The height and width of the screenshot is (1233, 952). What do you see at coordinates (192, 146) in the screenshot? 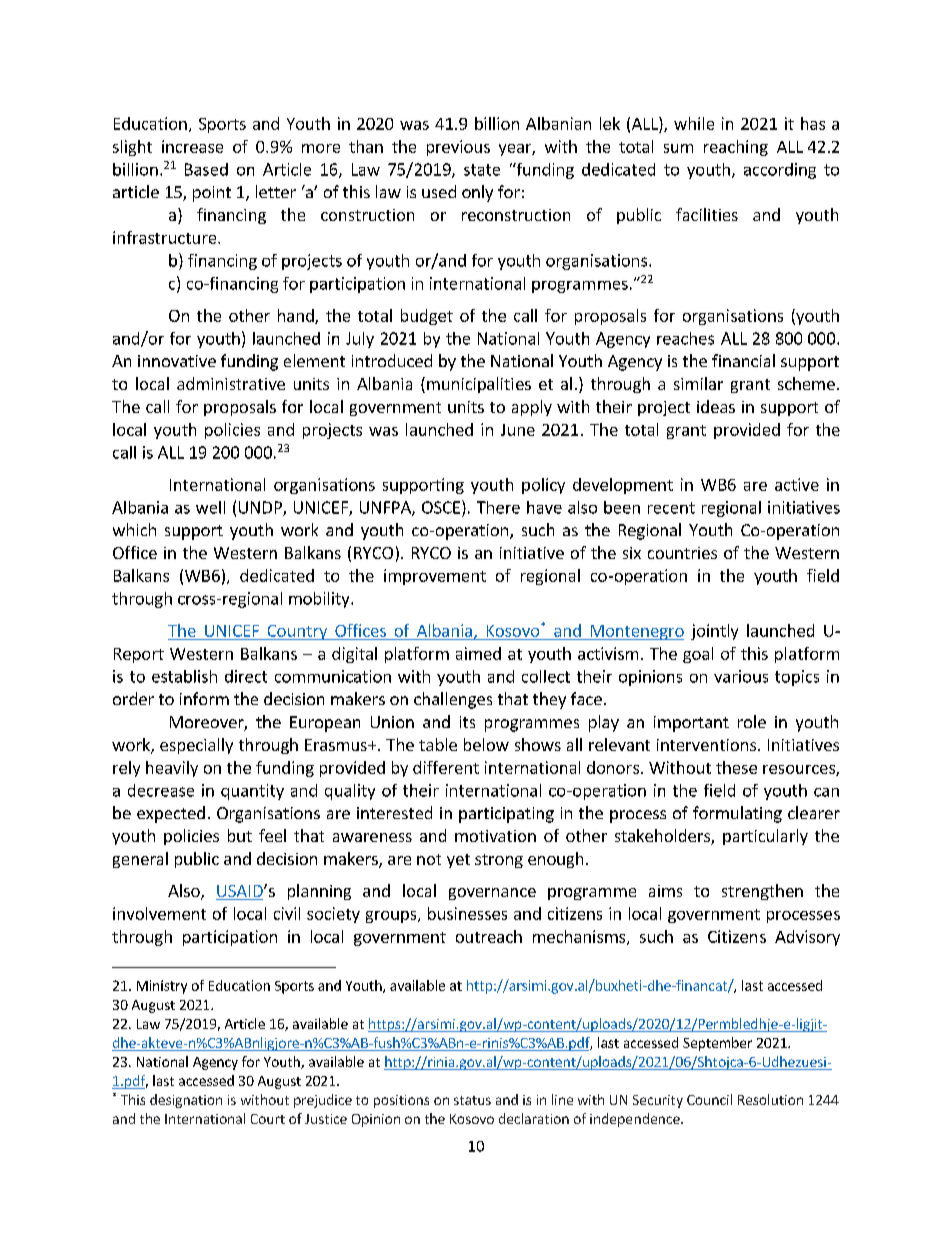
I see `increase` at bounding box center [192, 146].
